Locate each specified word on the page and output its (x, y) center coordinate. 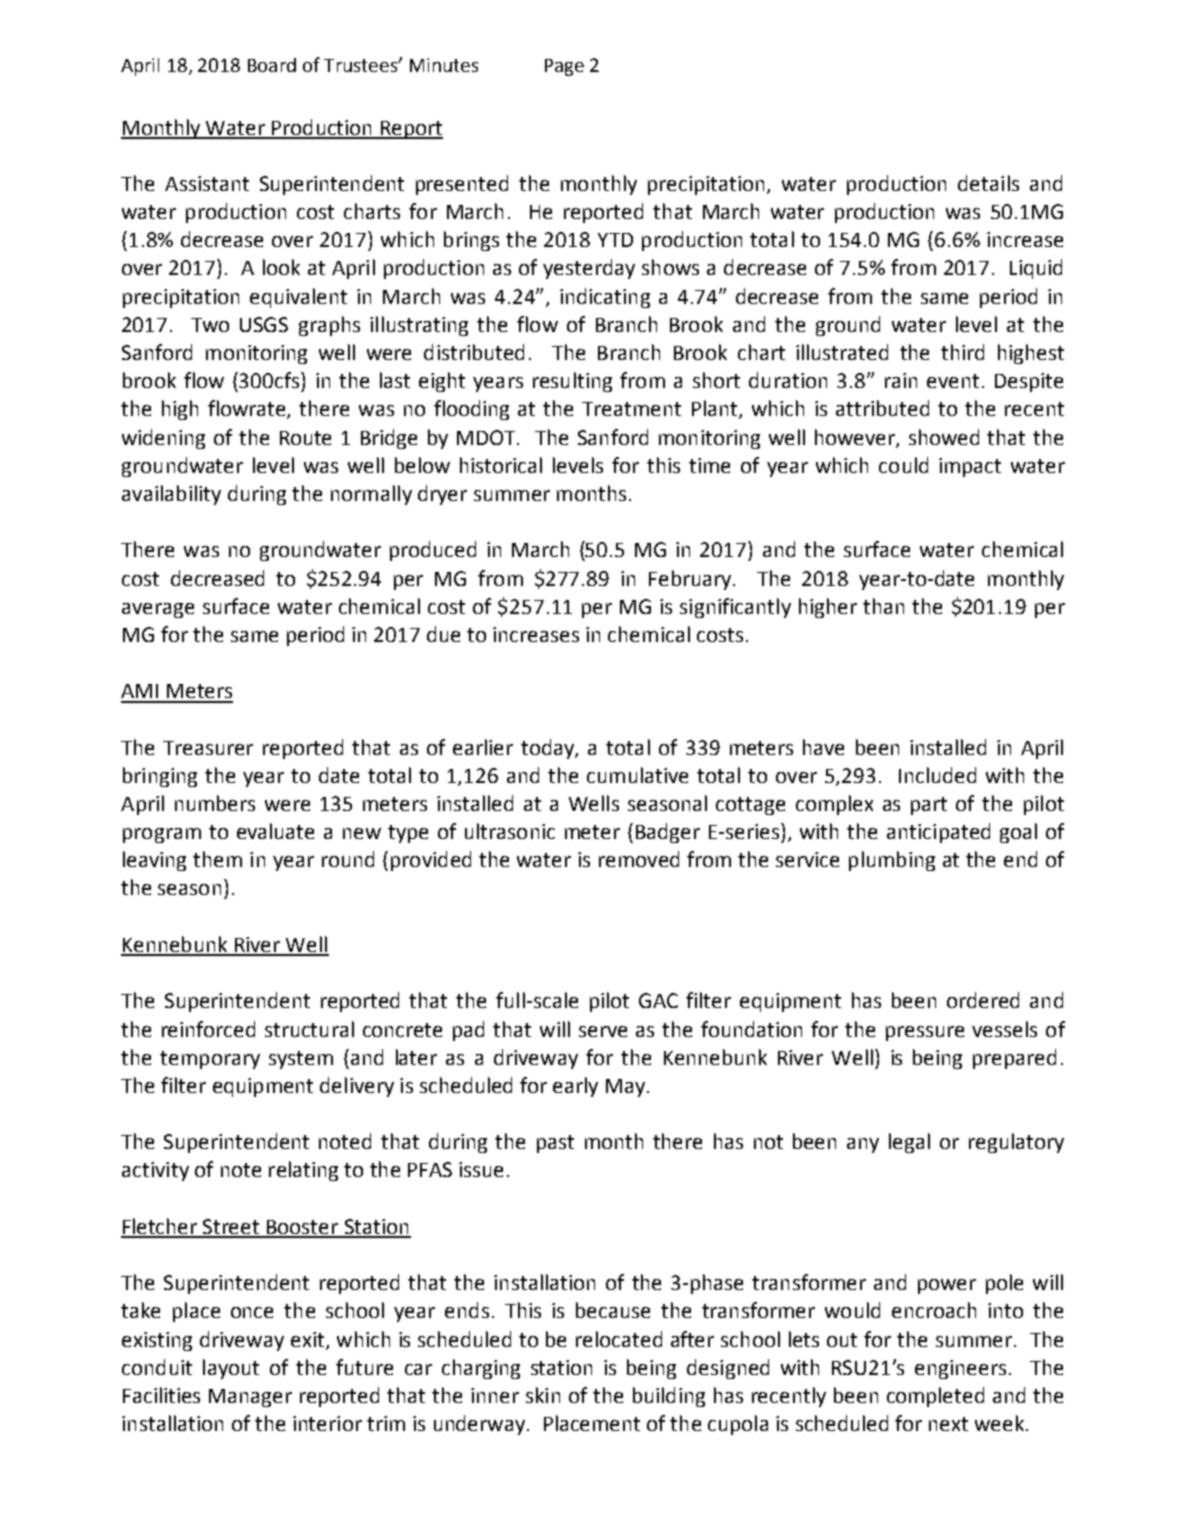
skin (543, 1395)
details (988, 183)
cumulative (637, 775)
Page (564, 67)
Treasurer (208, 748)
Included (937, 775)
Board (272, 65)
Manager (250, 1398)
